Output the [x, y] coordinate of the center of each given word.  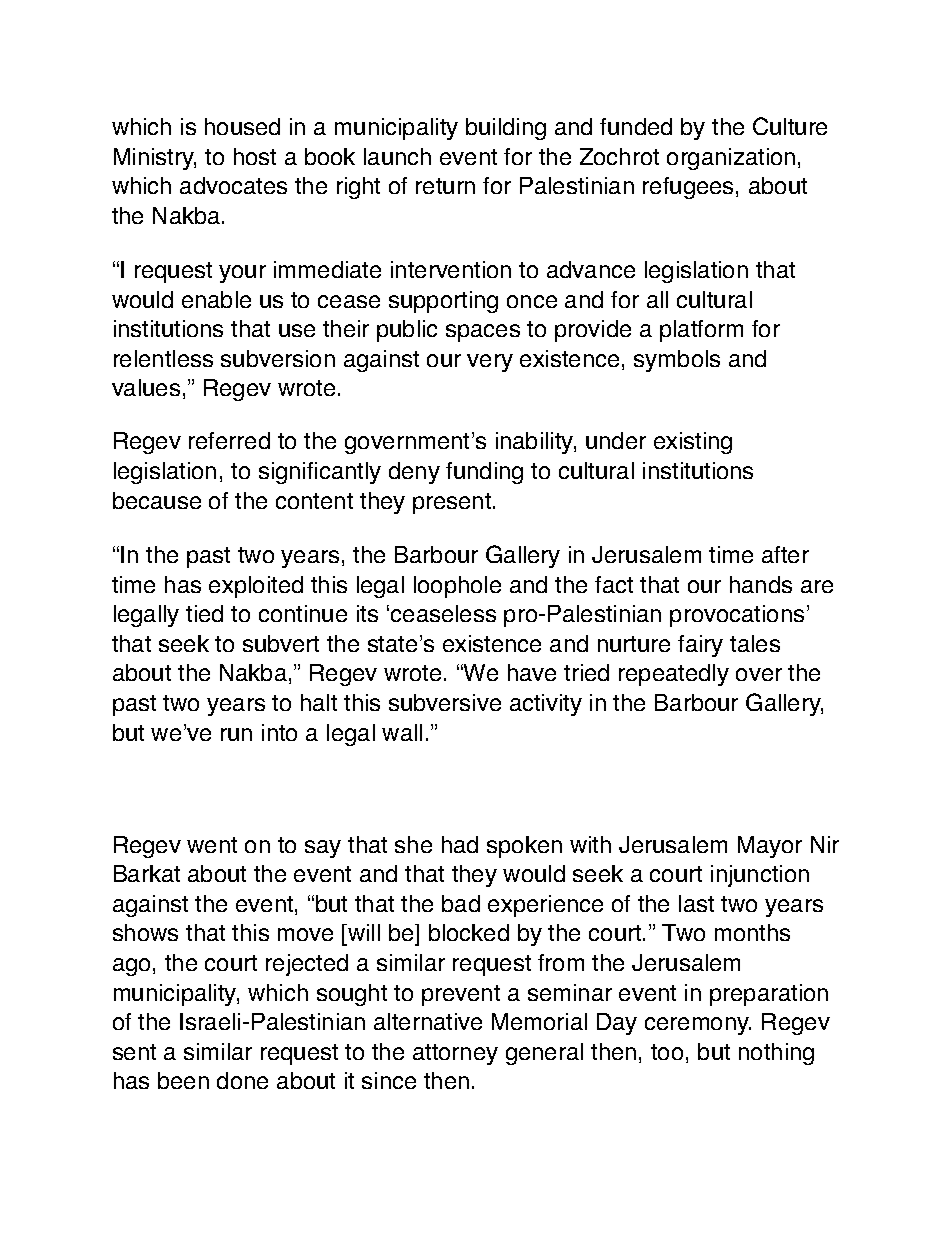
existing [693, 443]
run [236, 734]
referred [229, 440]
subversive [445, 702]
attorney [455, 1054]
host [255, 156]
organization [731, 159]
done [242, 1080]
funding [484, 473]
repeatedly [674, 675]
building [506, 129]
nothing [776, 1054]
